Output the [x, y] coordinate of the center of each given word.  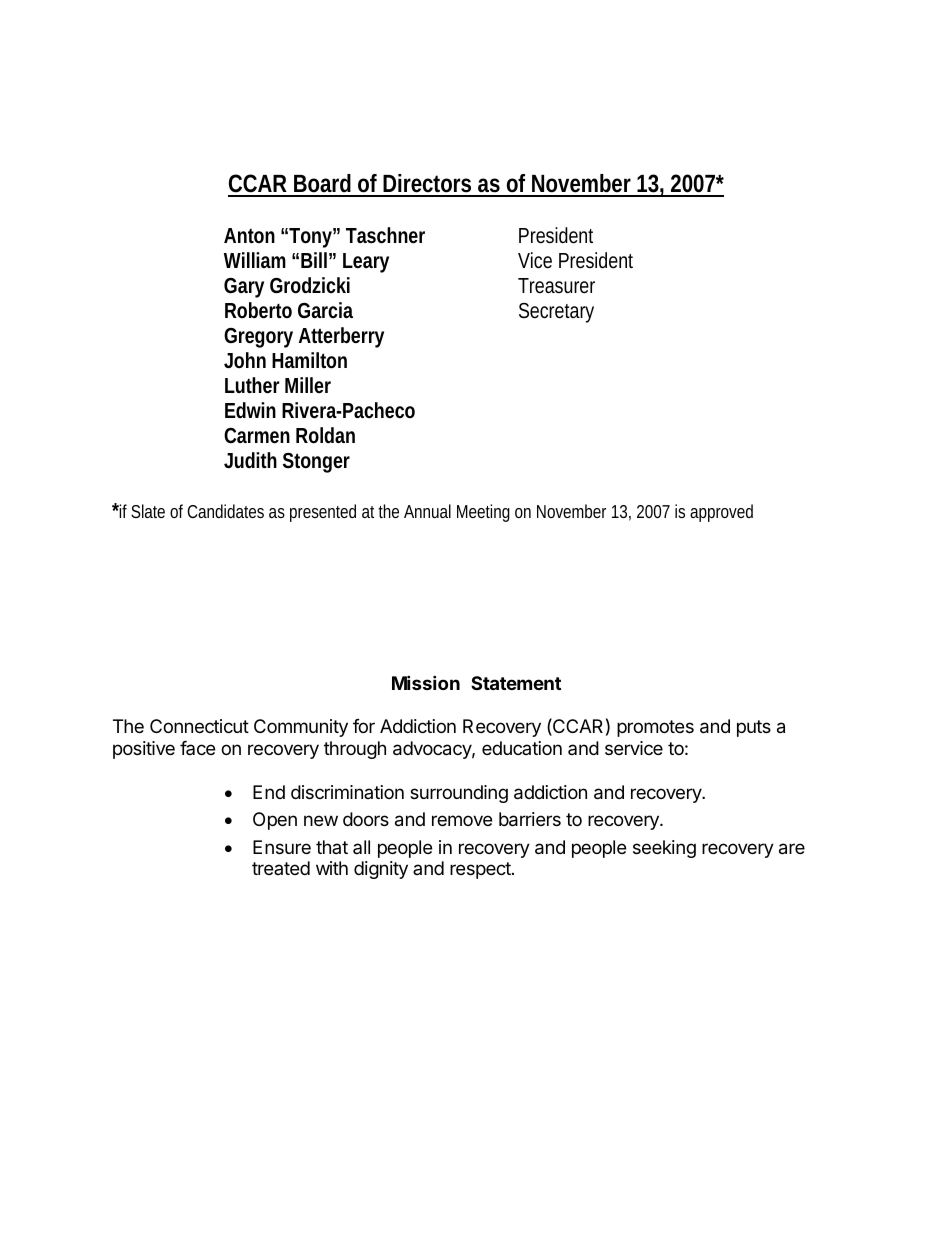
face [197, 748]
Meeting [483, 513]
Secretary [556, 313]
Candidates [225, 511]
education [522, 748]
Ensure [282, 847]
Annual [427, 511]
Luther [252, 385]
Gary [244, 288]
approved [721, 513]
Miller [308, 385]
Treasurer [556, 286]
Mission [426, 682]
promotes [655, 728]
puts [754, 728]
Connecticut [199, 726]
